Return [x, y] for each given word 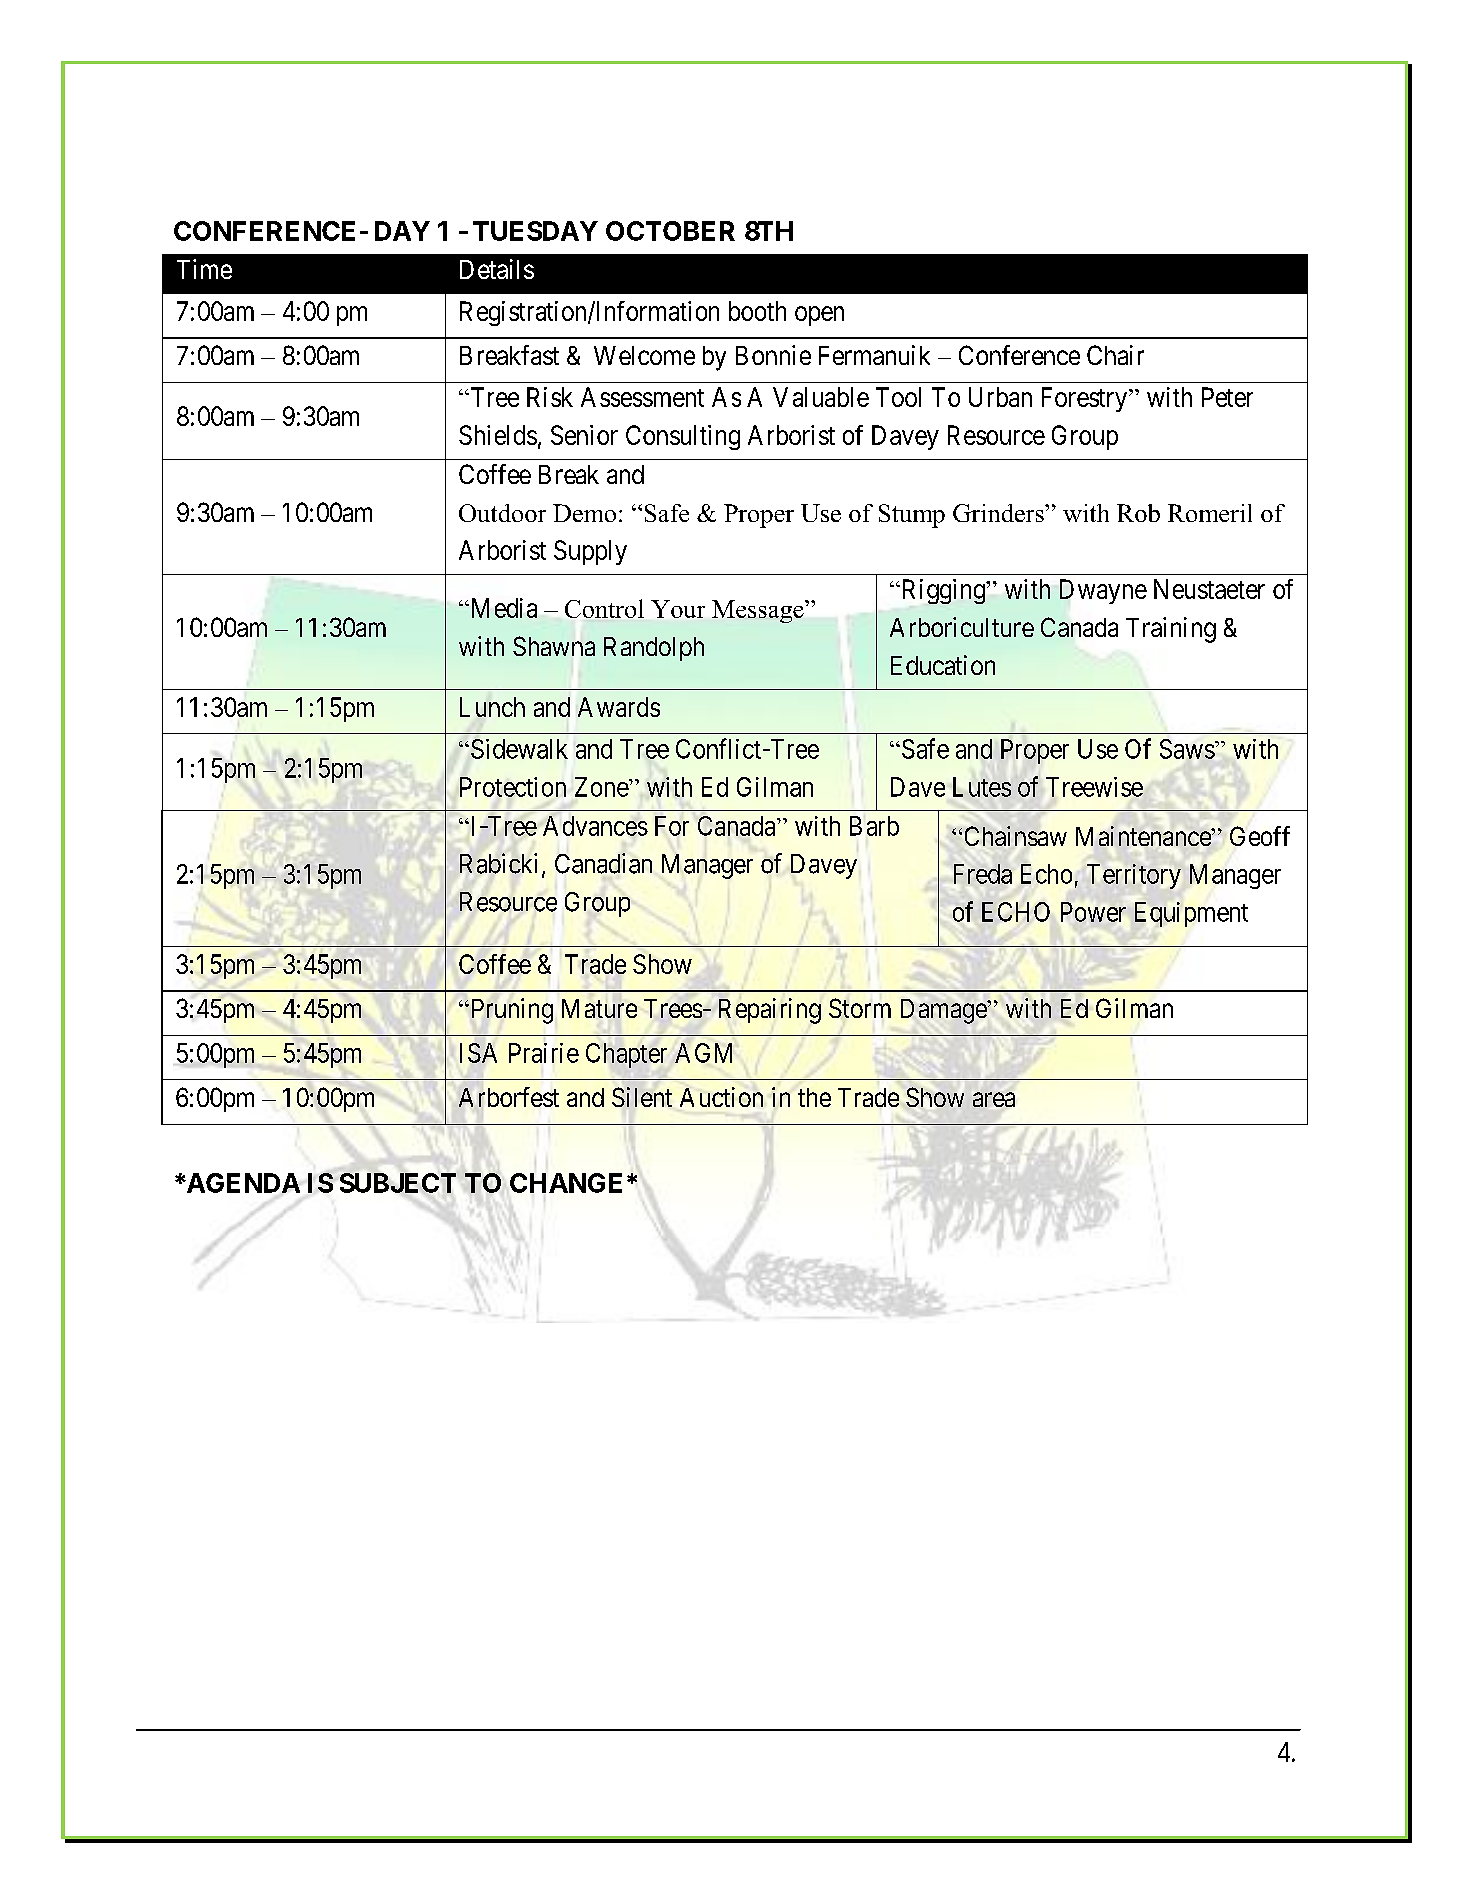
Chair [1115, 355]
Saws [1187, 749]
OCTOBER [670, 231]
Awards [619, 707]
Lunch [492, 707]
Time [204, 269]
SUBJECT [398, 1183]
